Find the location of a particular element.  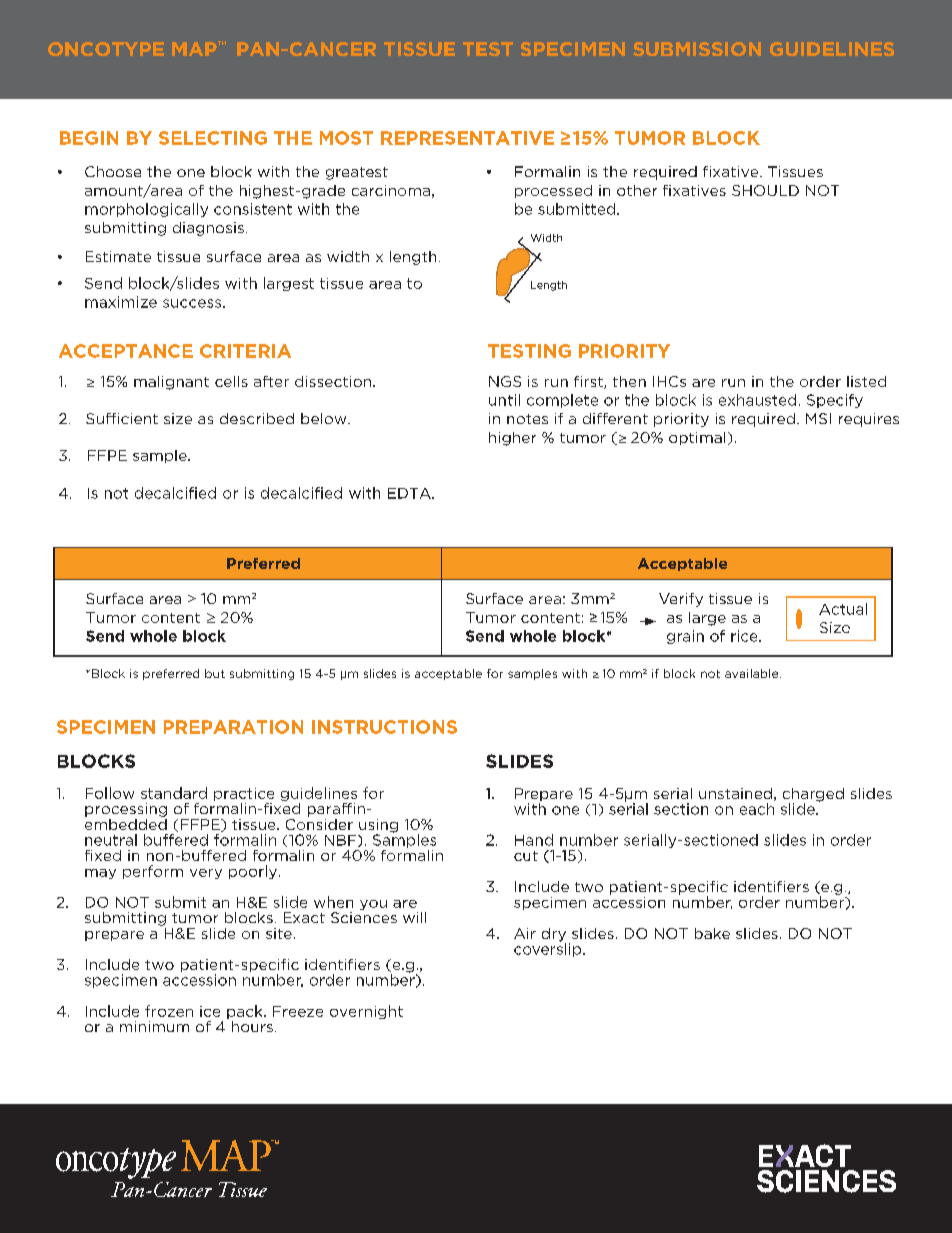

overnight is located at coordinates (366, 1012).
